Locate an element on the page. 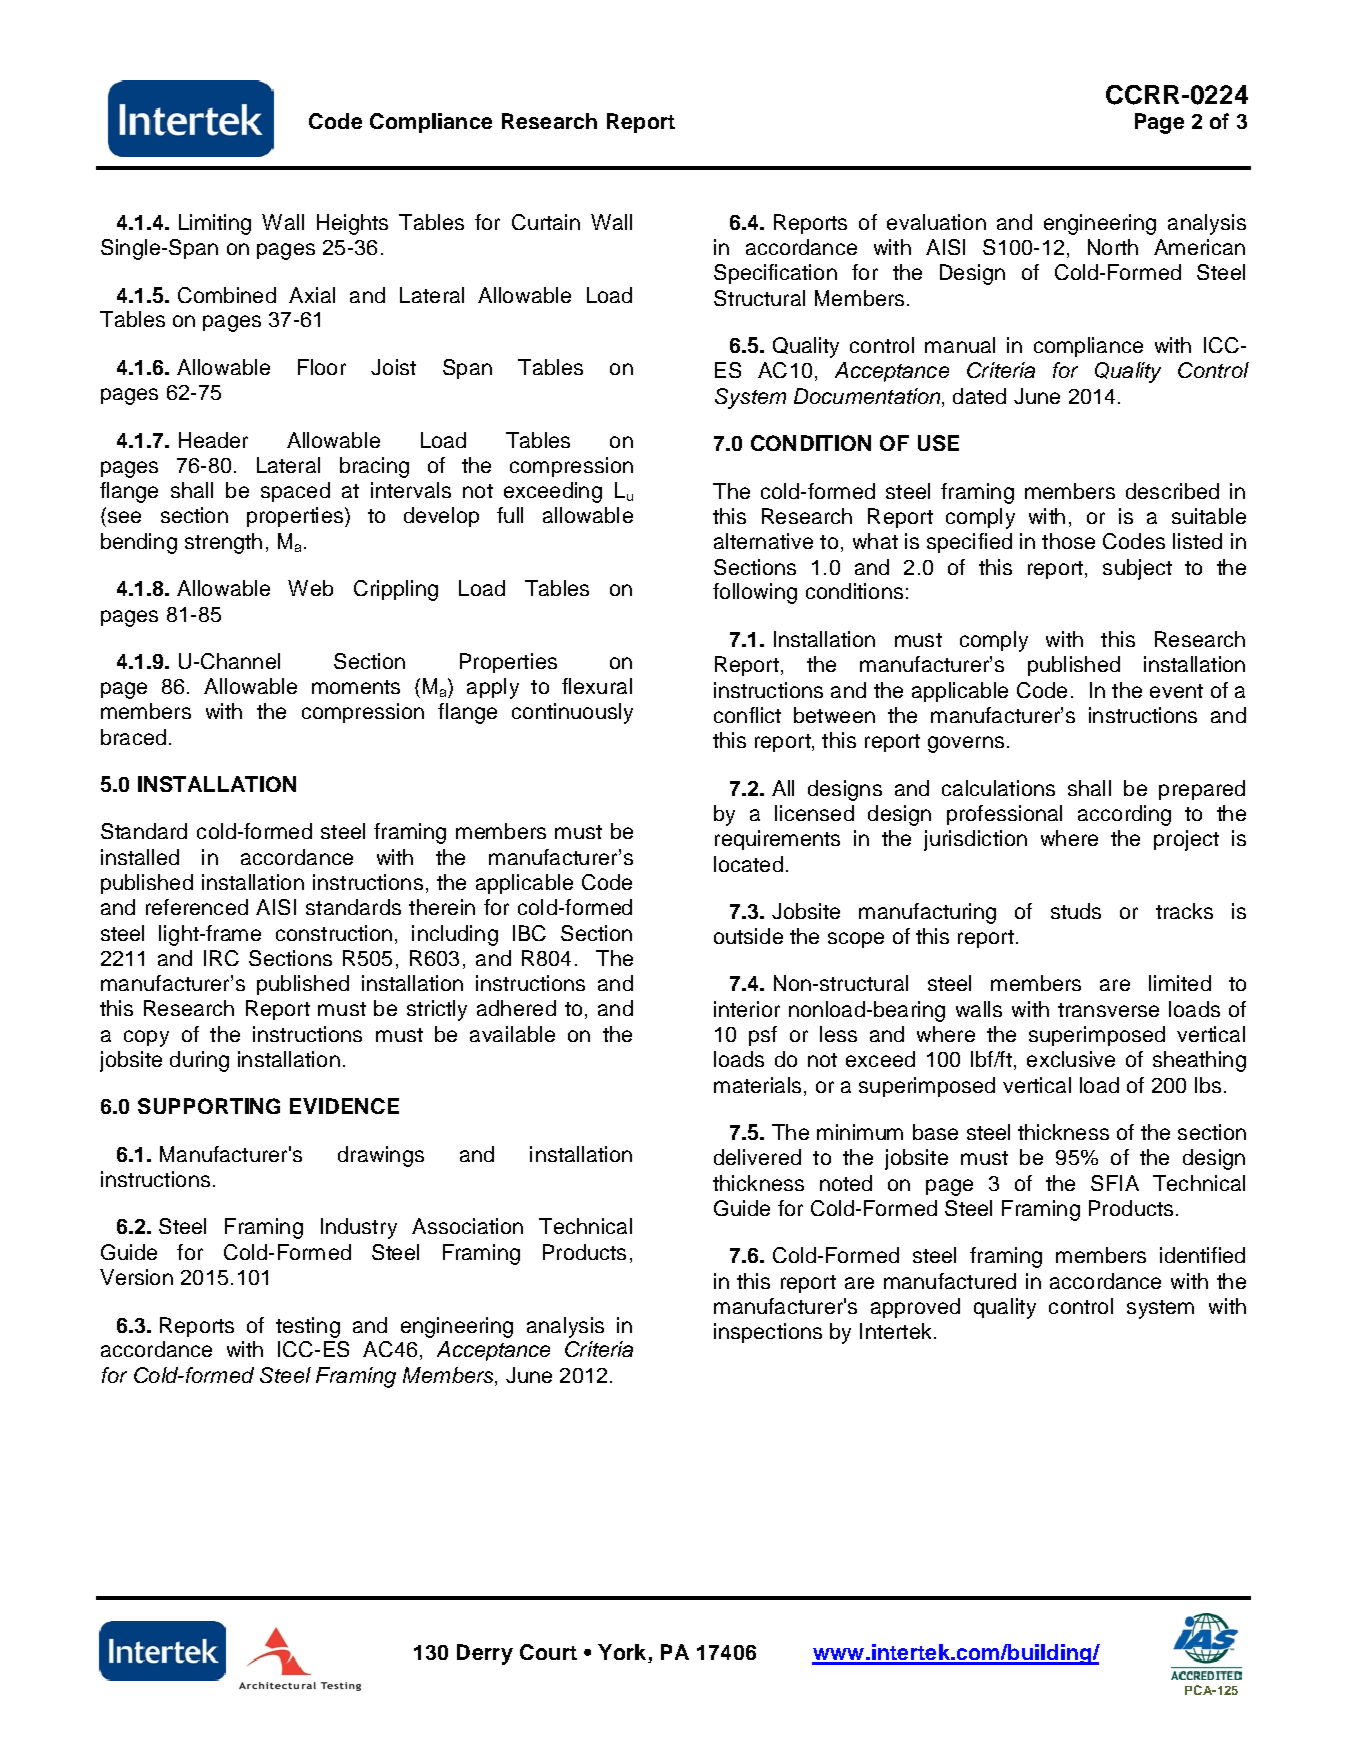 This document has width=1347, height=1743. approved is located at coordinates (915, 1308).
